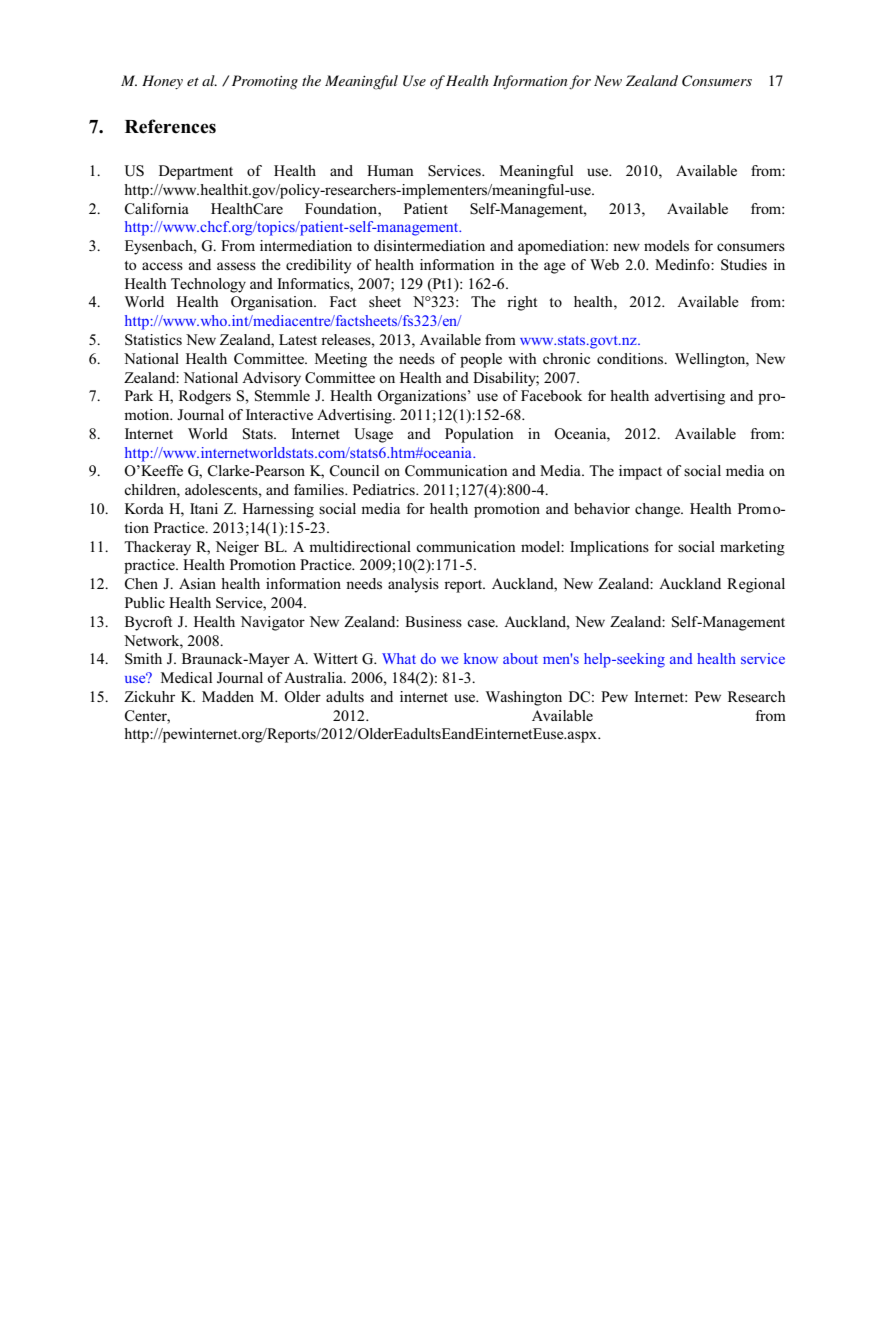 The image size is (896, 1343). I want to click on Usage, so click(373, 435).
